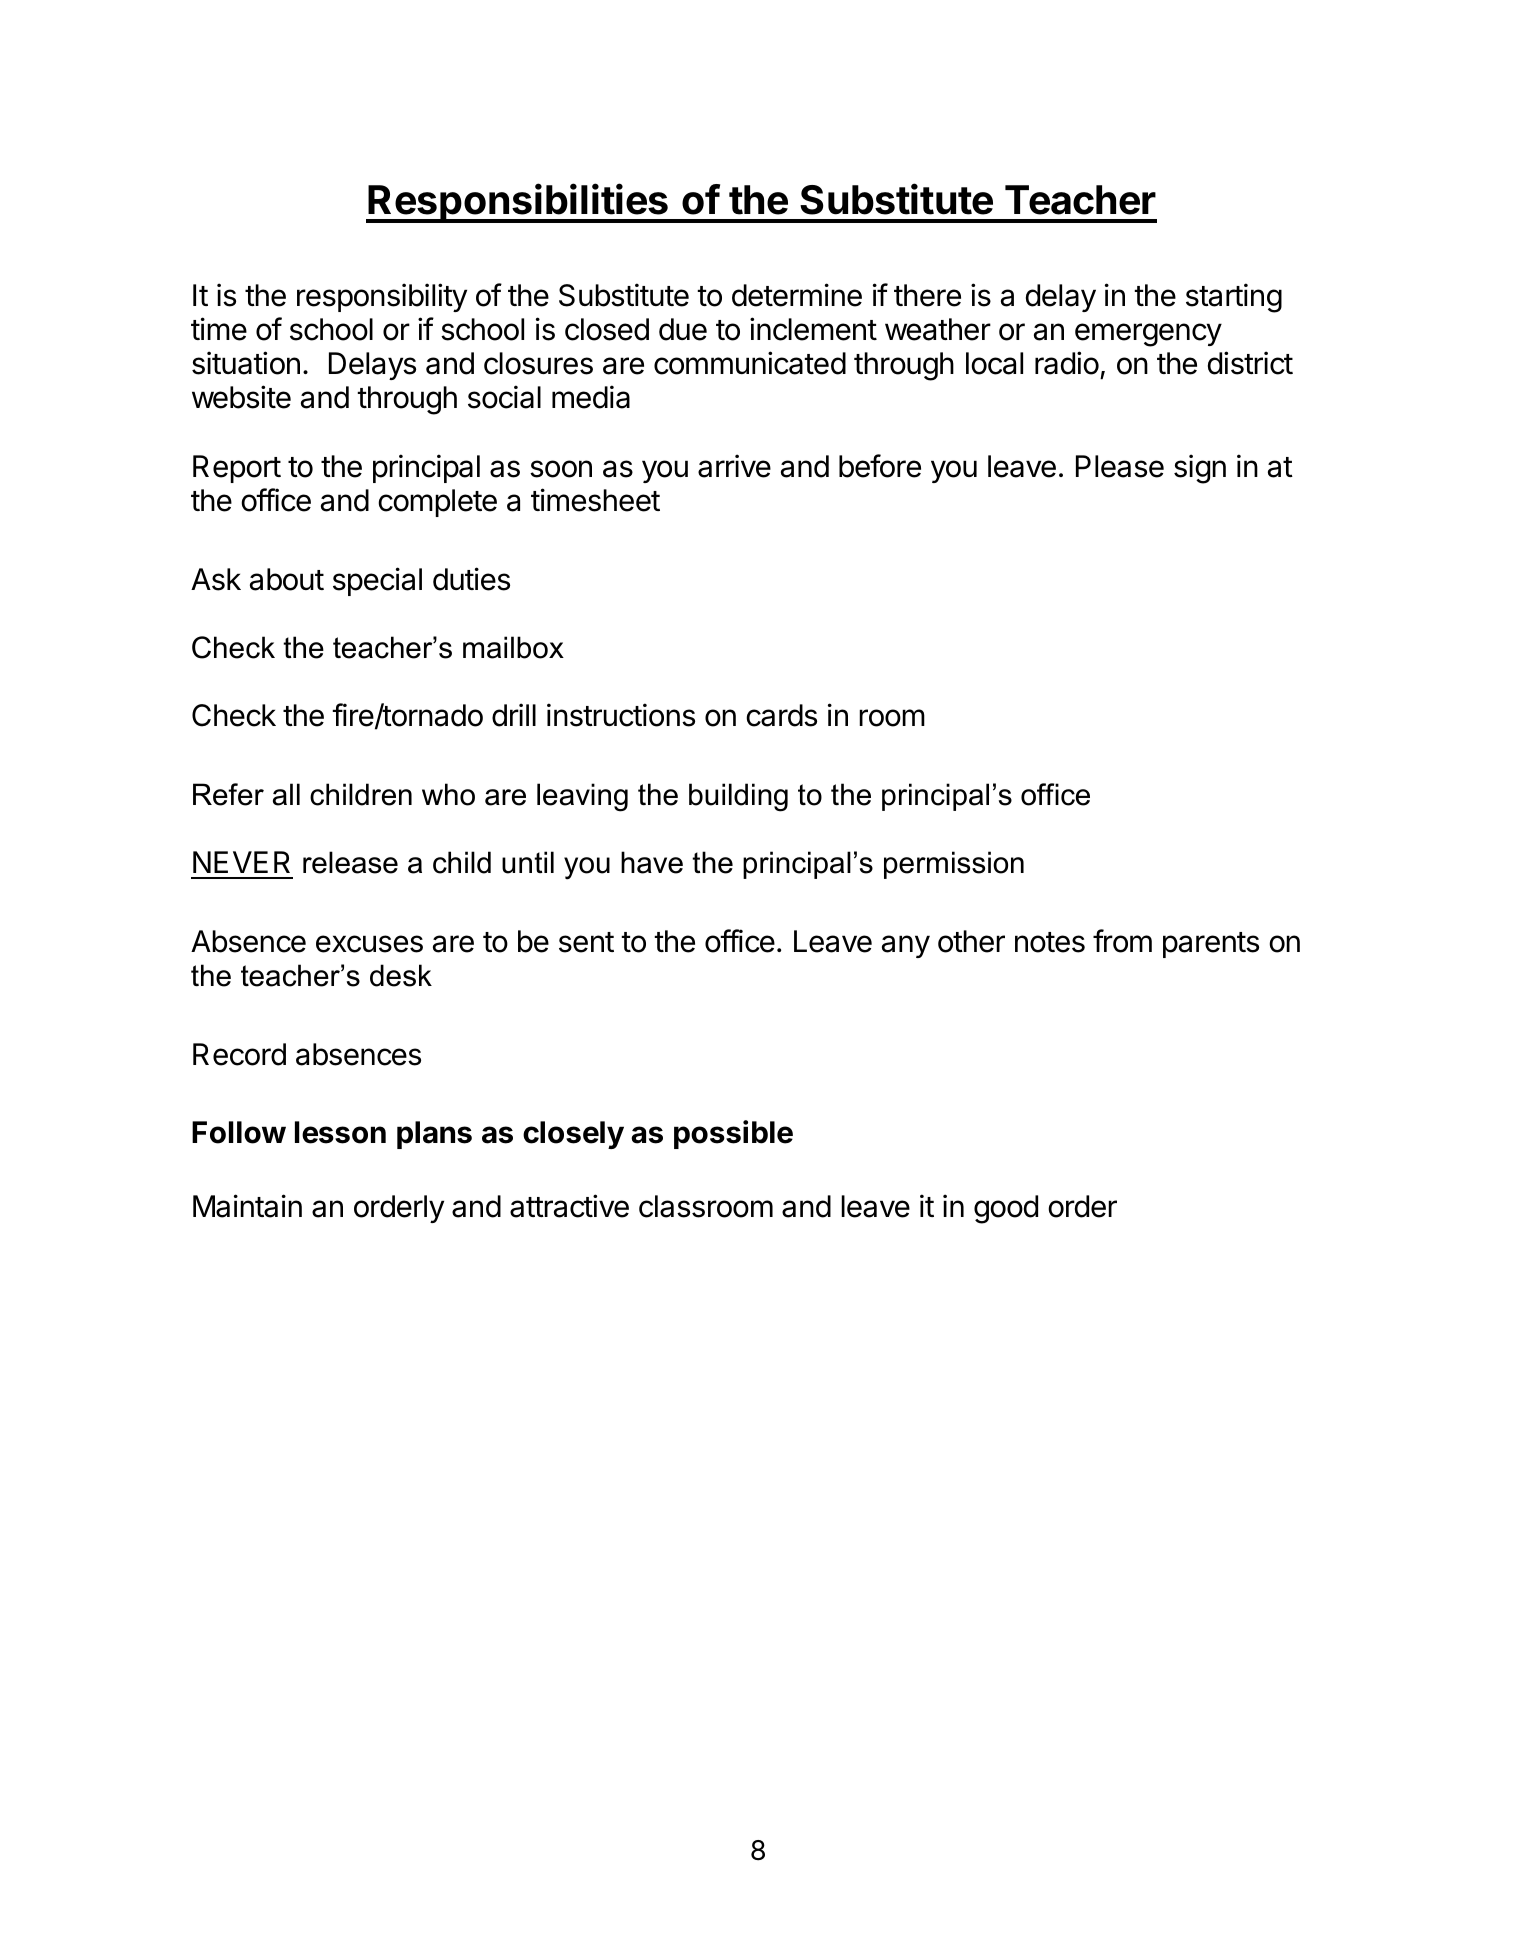 The height and width of the page is (1960, 1515). What do you see at coordinates (954, 865) in the page?
I see `permission` at bounding box center [954, 865].
